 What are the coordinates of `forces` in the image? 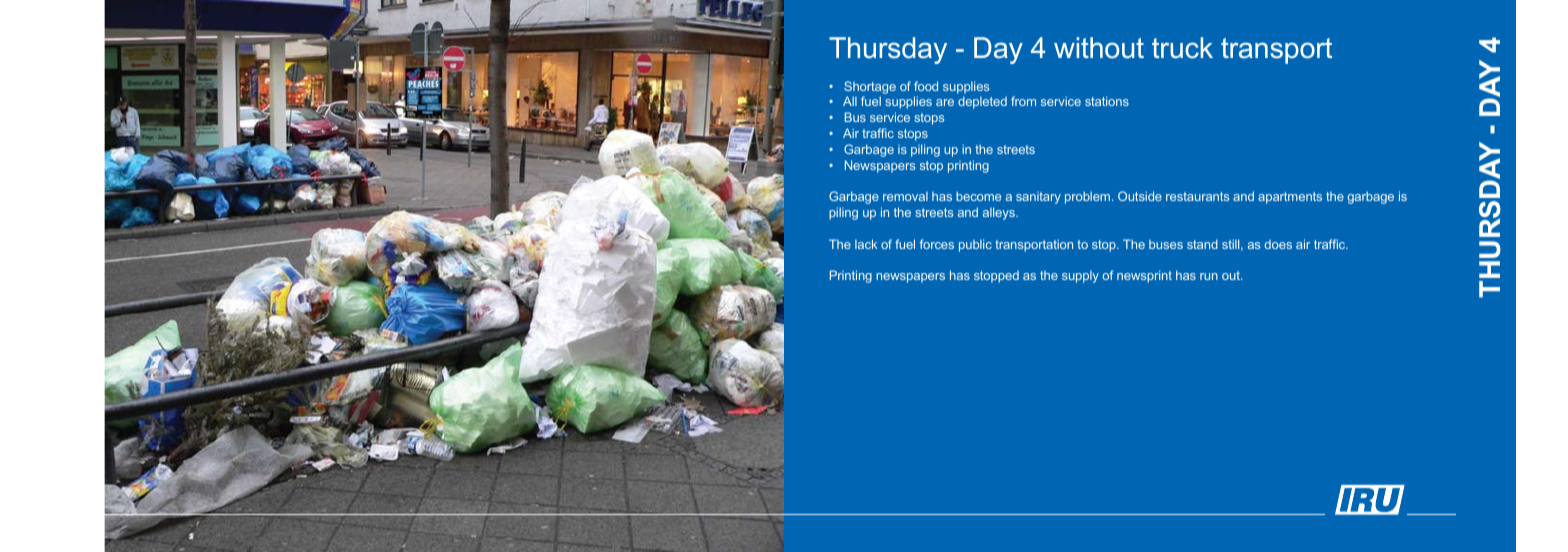 It's located at (936, 244).
